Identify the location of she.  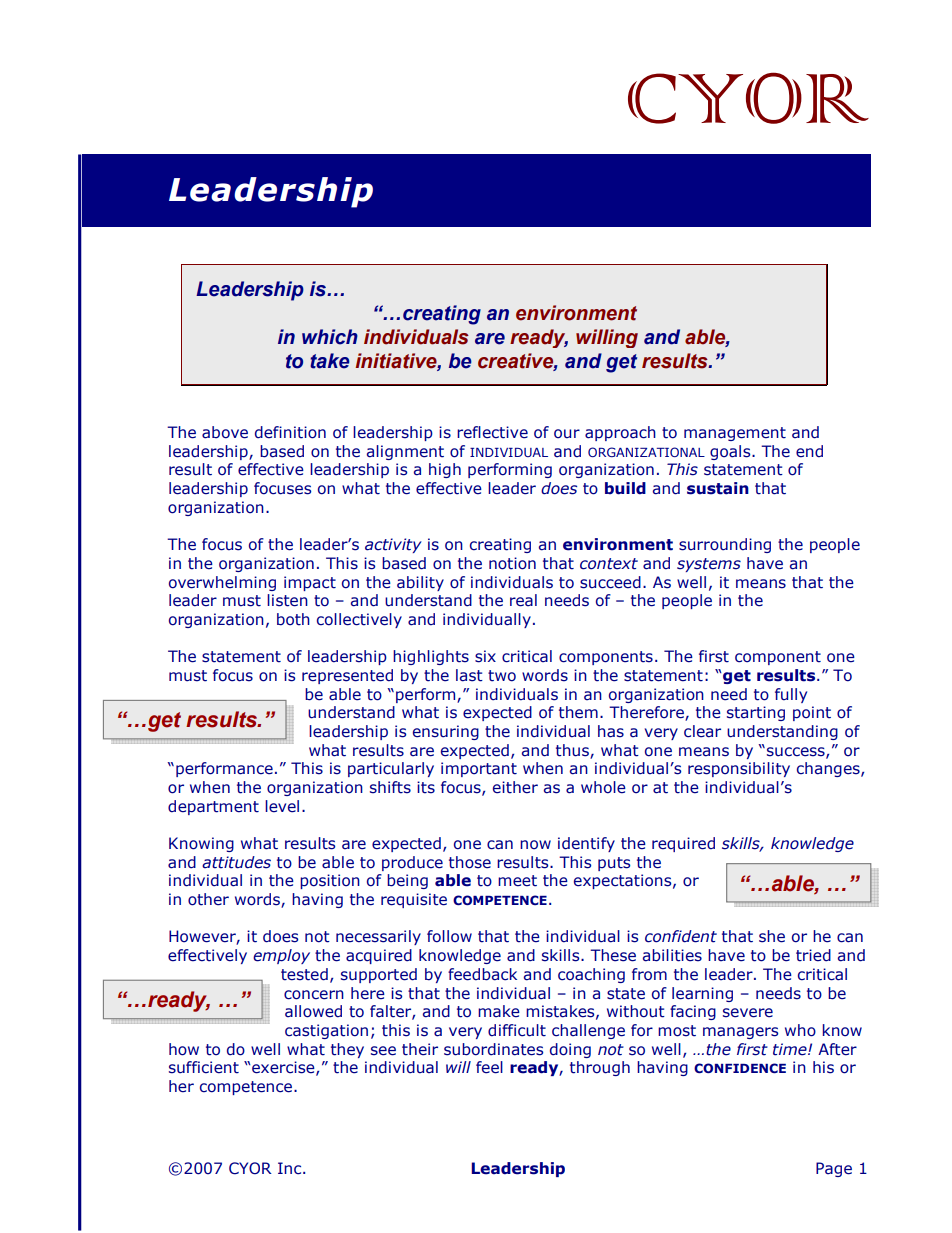
(772, 936).
